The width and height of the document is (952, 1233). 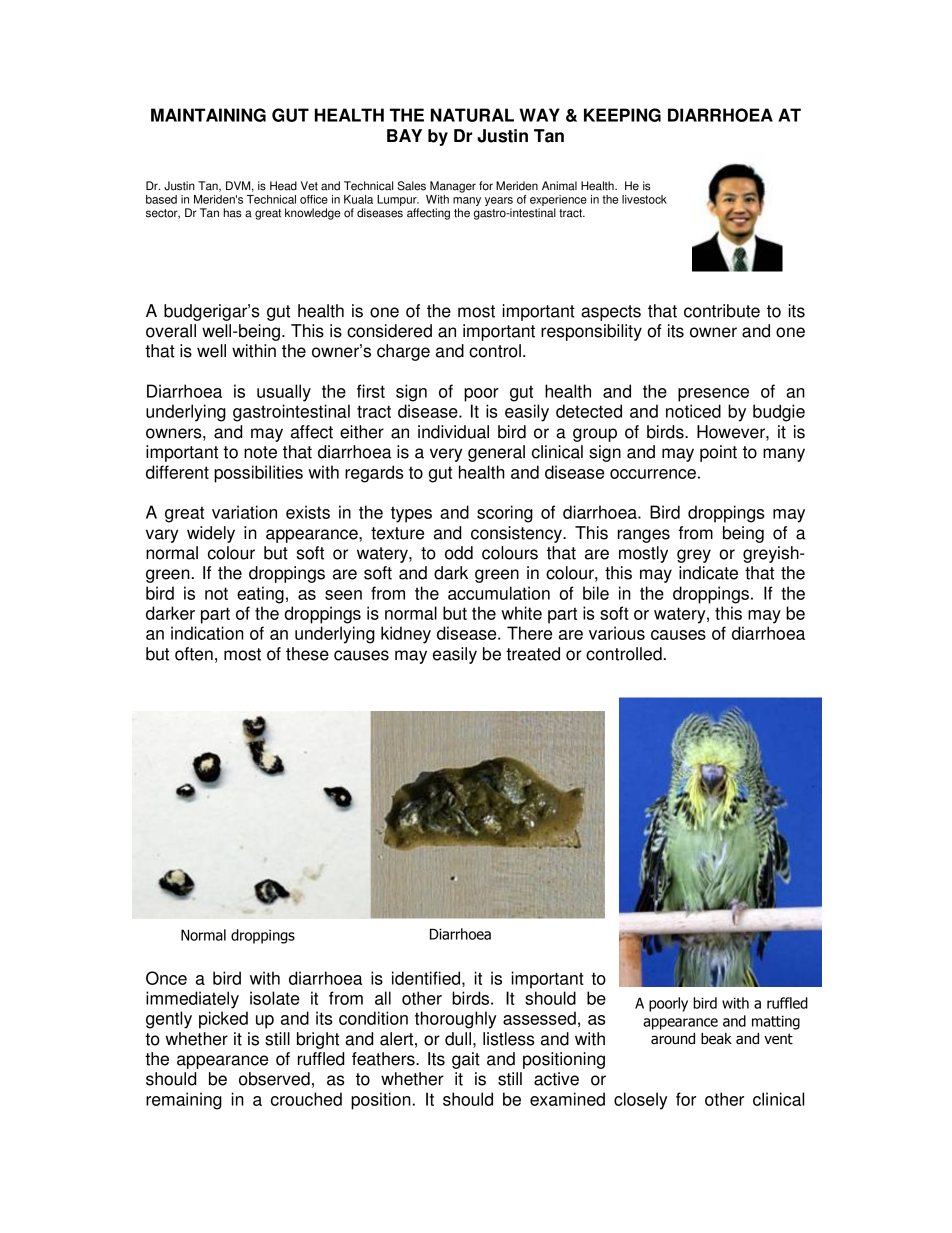 I want to click on gait, so click(x=466, y=1060).
